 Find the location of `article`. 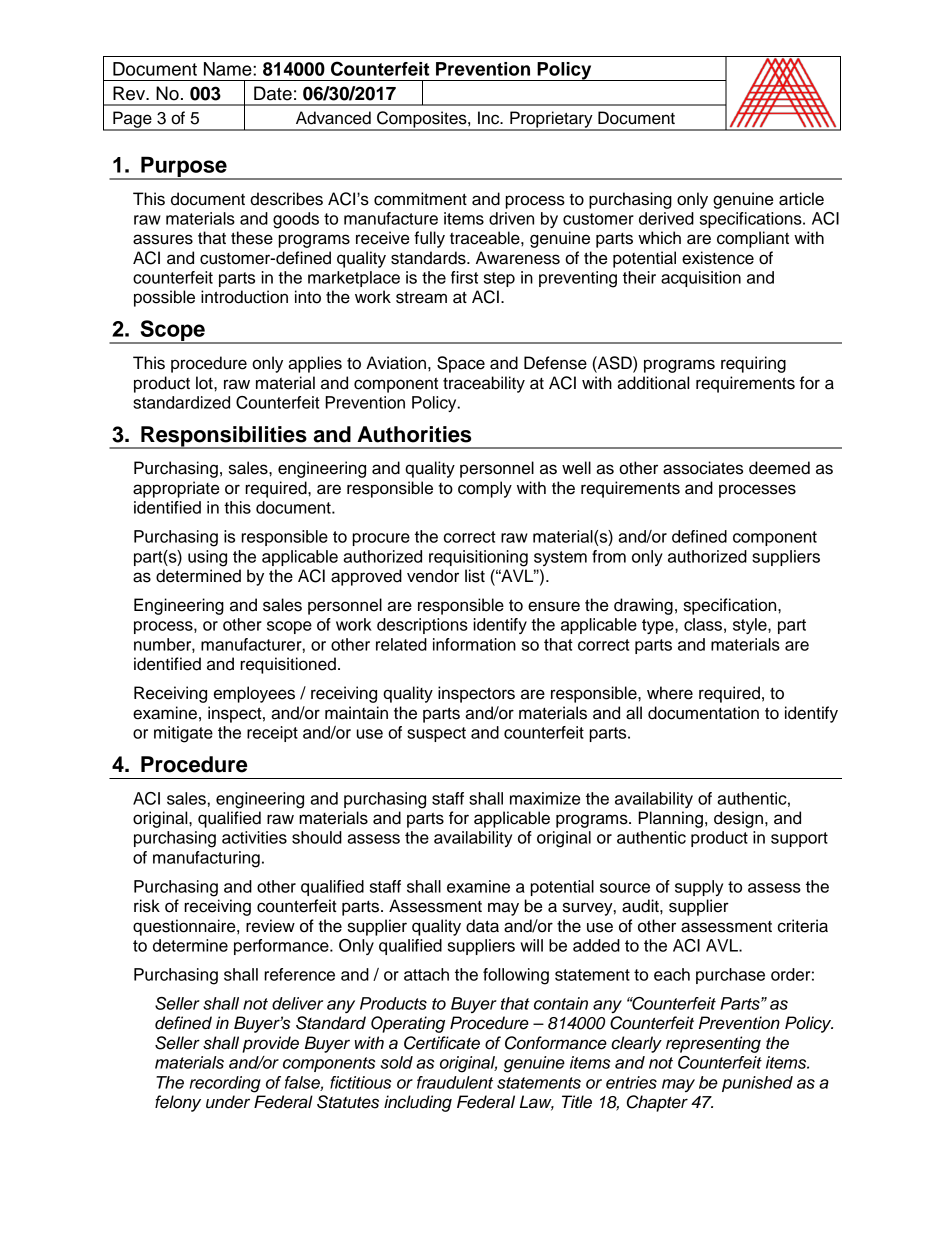

article is located at coordinates (801, 199).
